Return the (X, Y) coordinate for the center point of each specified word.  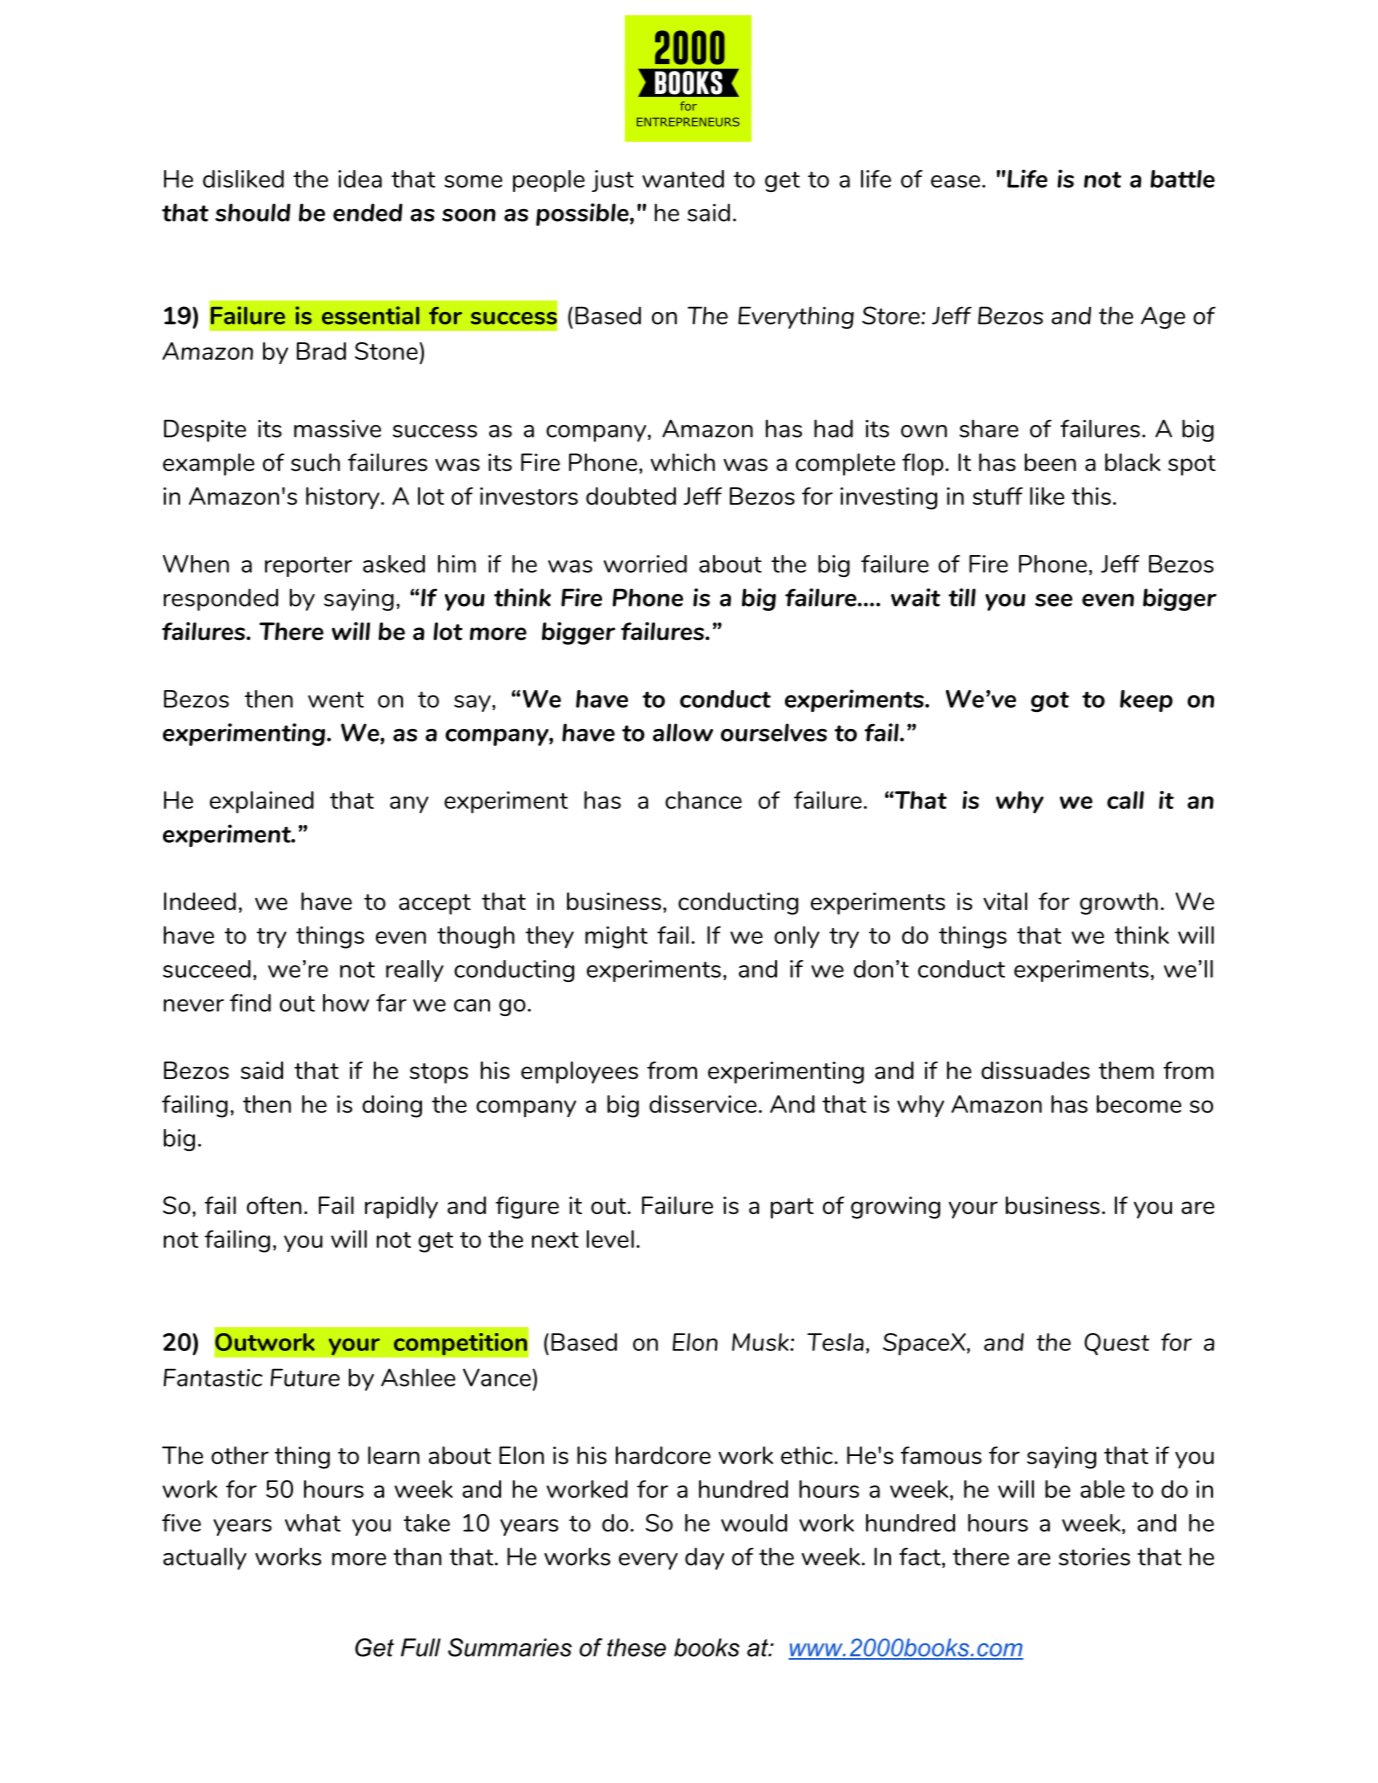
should (253, 212)
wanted (683, 179)
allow (683, 732)
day (704, 1558)
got (1050, 701)
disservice (703, 1104)
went (336, 699)
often (274, 1205)
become (1139, 1104)
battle (1182, 179)
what (313, 1523)
